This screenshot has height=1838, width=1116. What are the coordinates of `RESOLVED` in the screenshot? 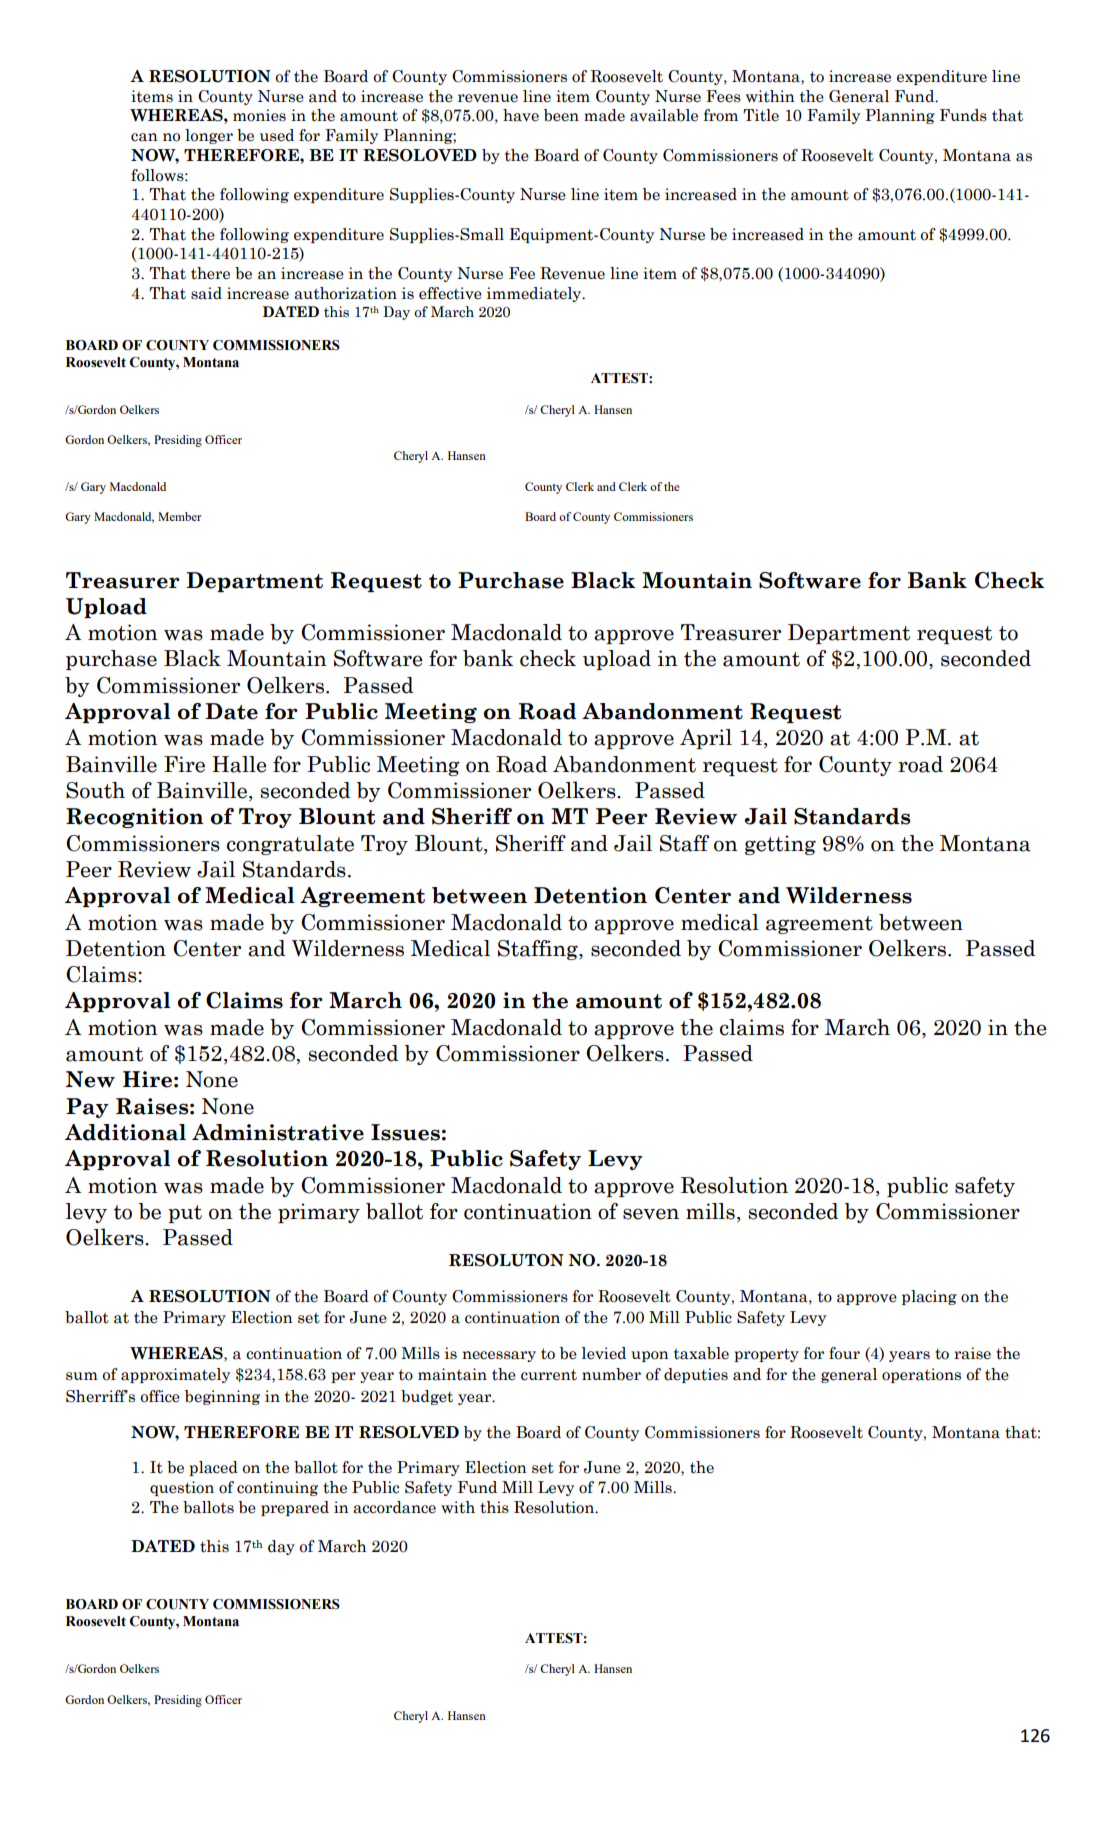 It's located at (409, 1432).
